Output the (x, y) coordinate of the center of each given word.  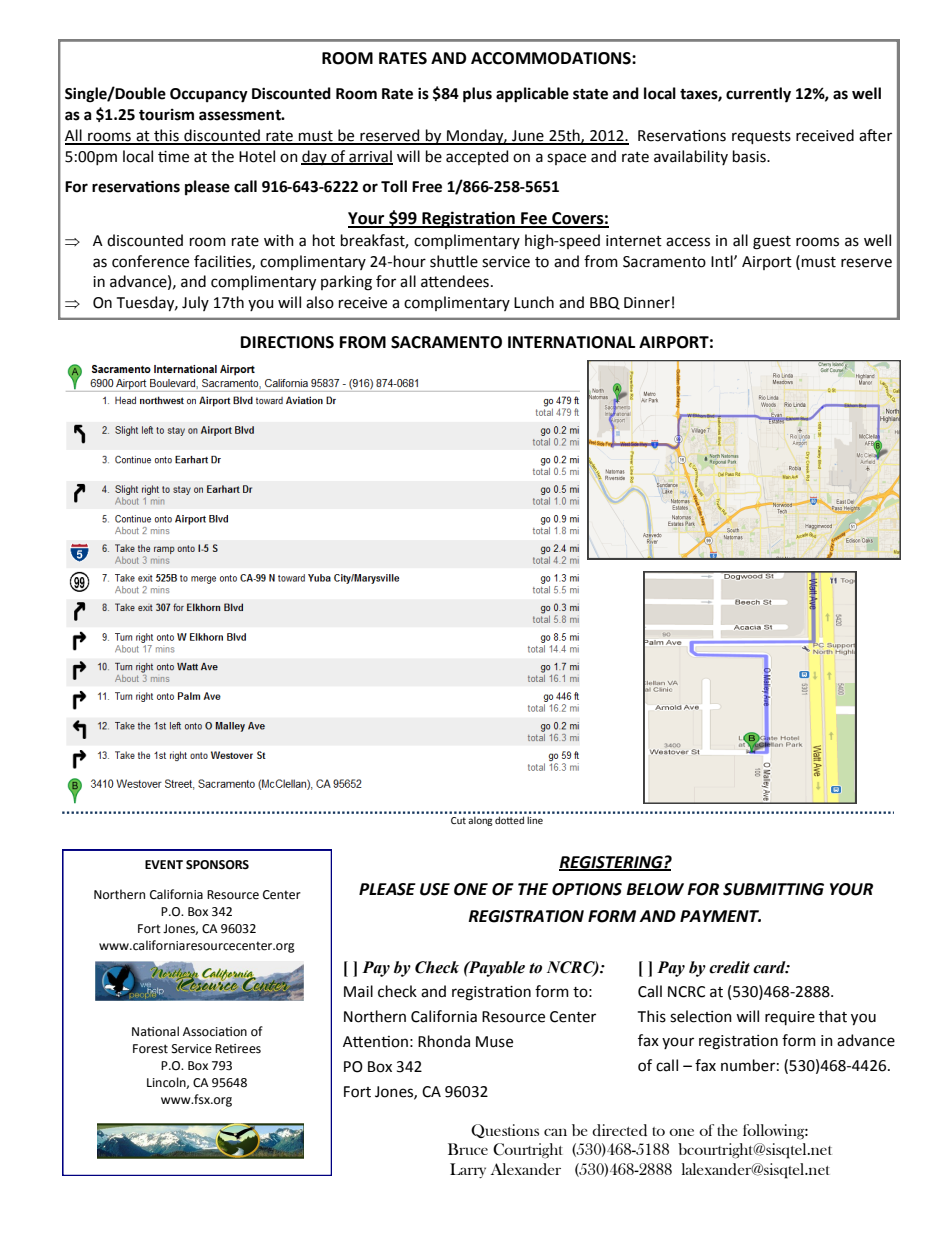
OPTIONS (587, 889)
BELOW (655, 889)
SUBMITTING (773, 889)
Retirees (238, 1049)
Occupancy (209, 95)
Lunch (534, 302)
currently (758, 95)
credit (729, 967)
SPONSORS (217, 865)
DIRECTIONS (287, 342)
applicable (532, 95)
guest (772, 243)
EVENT (164, 864)
